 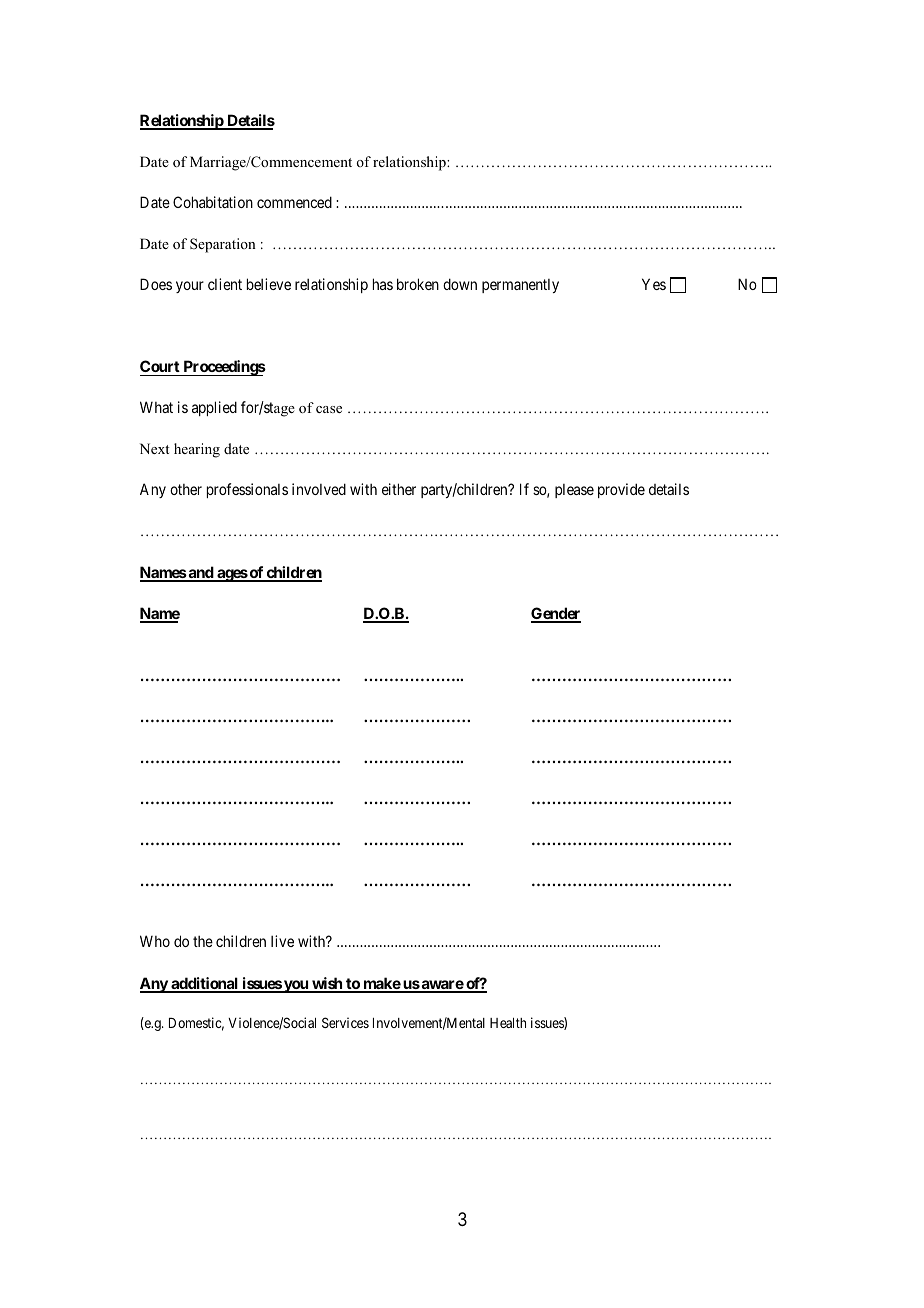 What do you see at coordinates (282, 941) in the image?
I see `live` at bounding box center [282, 941].
